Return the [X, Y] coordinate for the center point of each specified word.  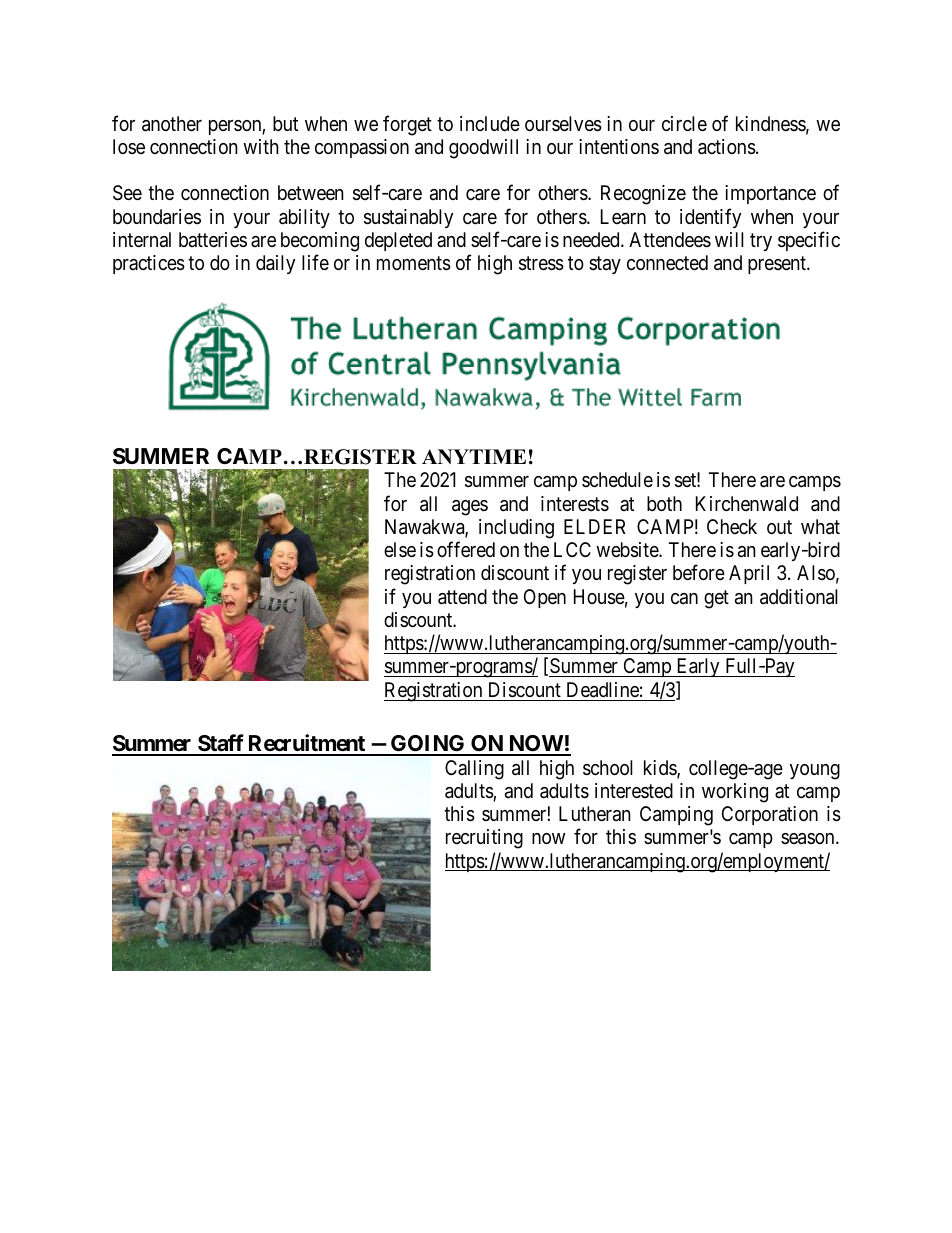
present [778, 265]
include [490, 123]
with [261, 146]
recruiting [484, 839]
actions [727, 147]
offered [466, 549]
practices [149, 264]
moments [414, 264]
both [664, 503]
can [684, 599]
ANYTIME [474, 456]
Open [545, 598]
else [400, 549]
